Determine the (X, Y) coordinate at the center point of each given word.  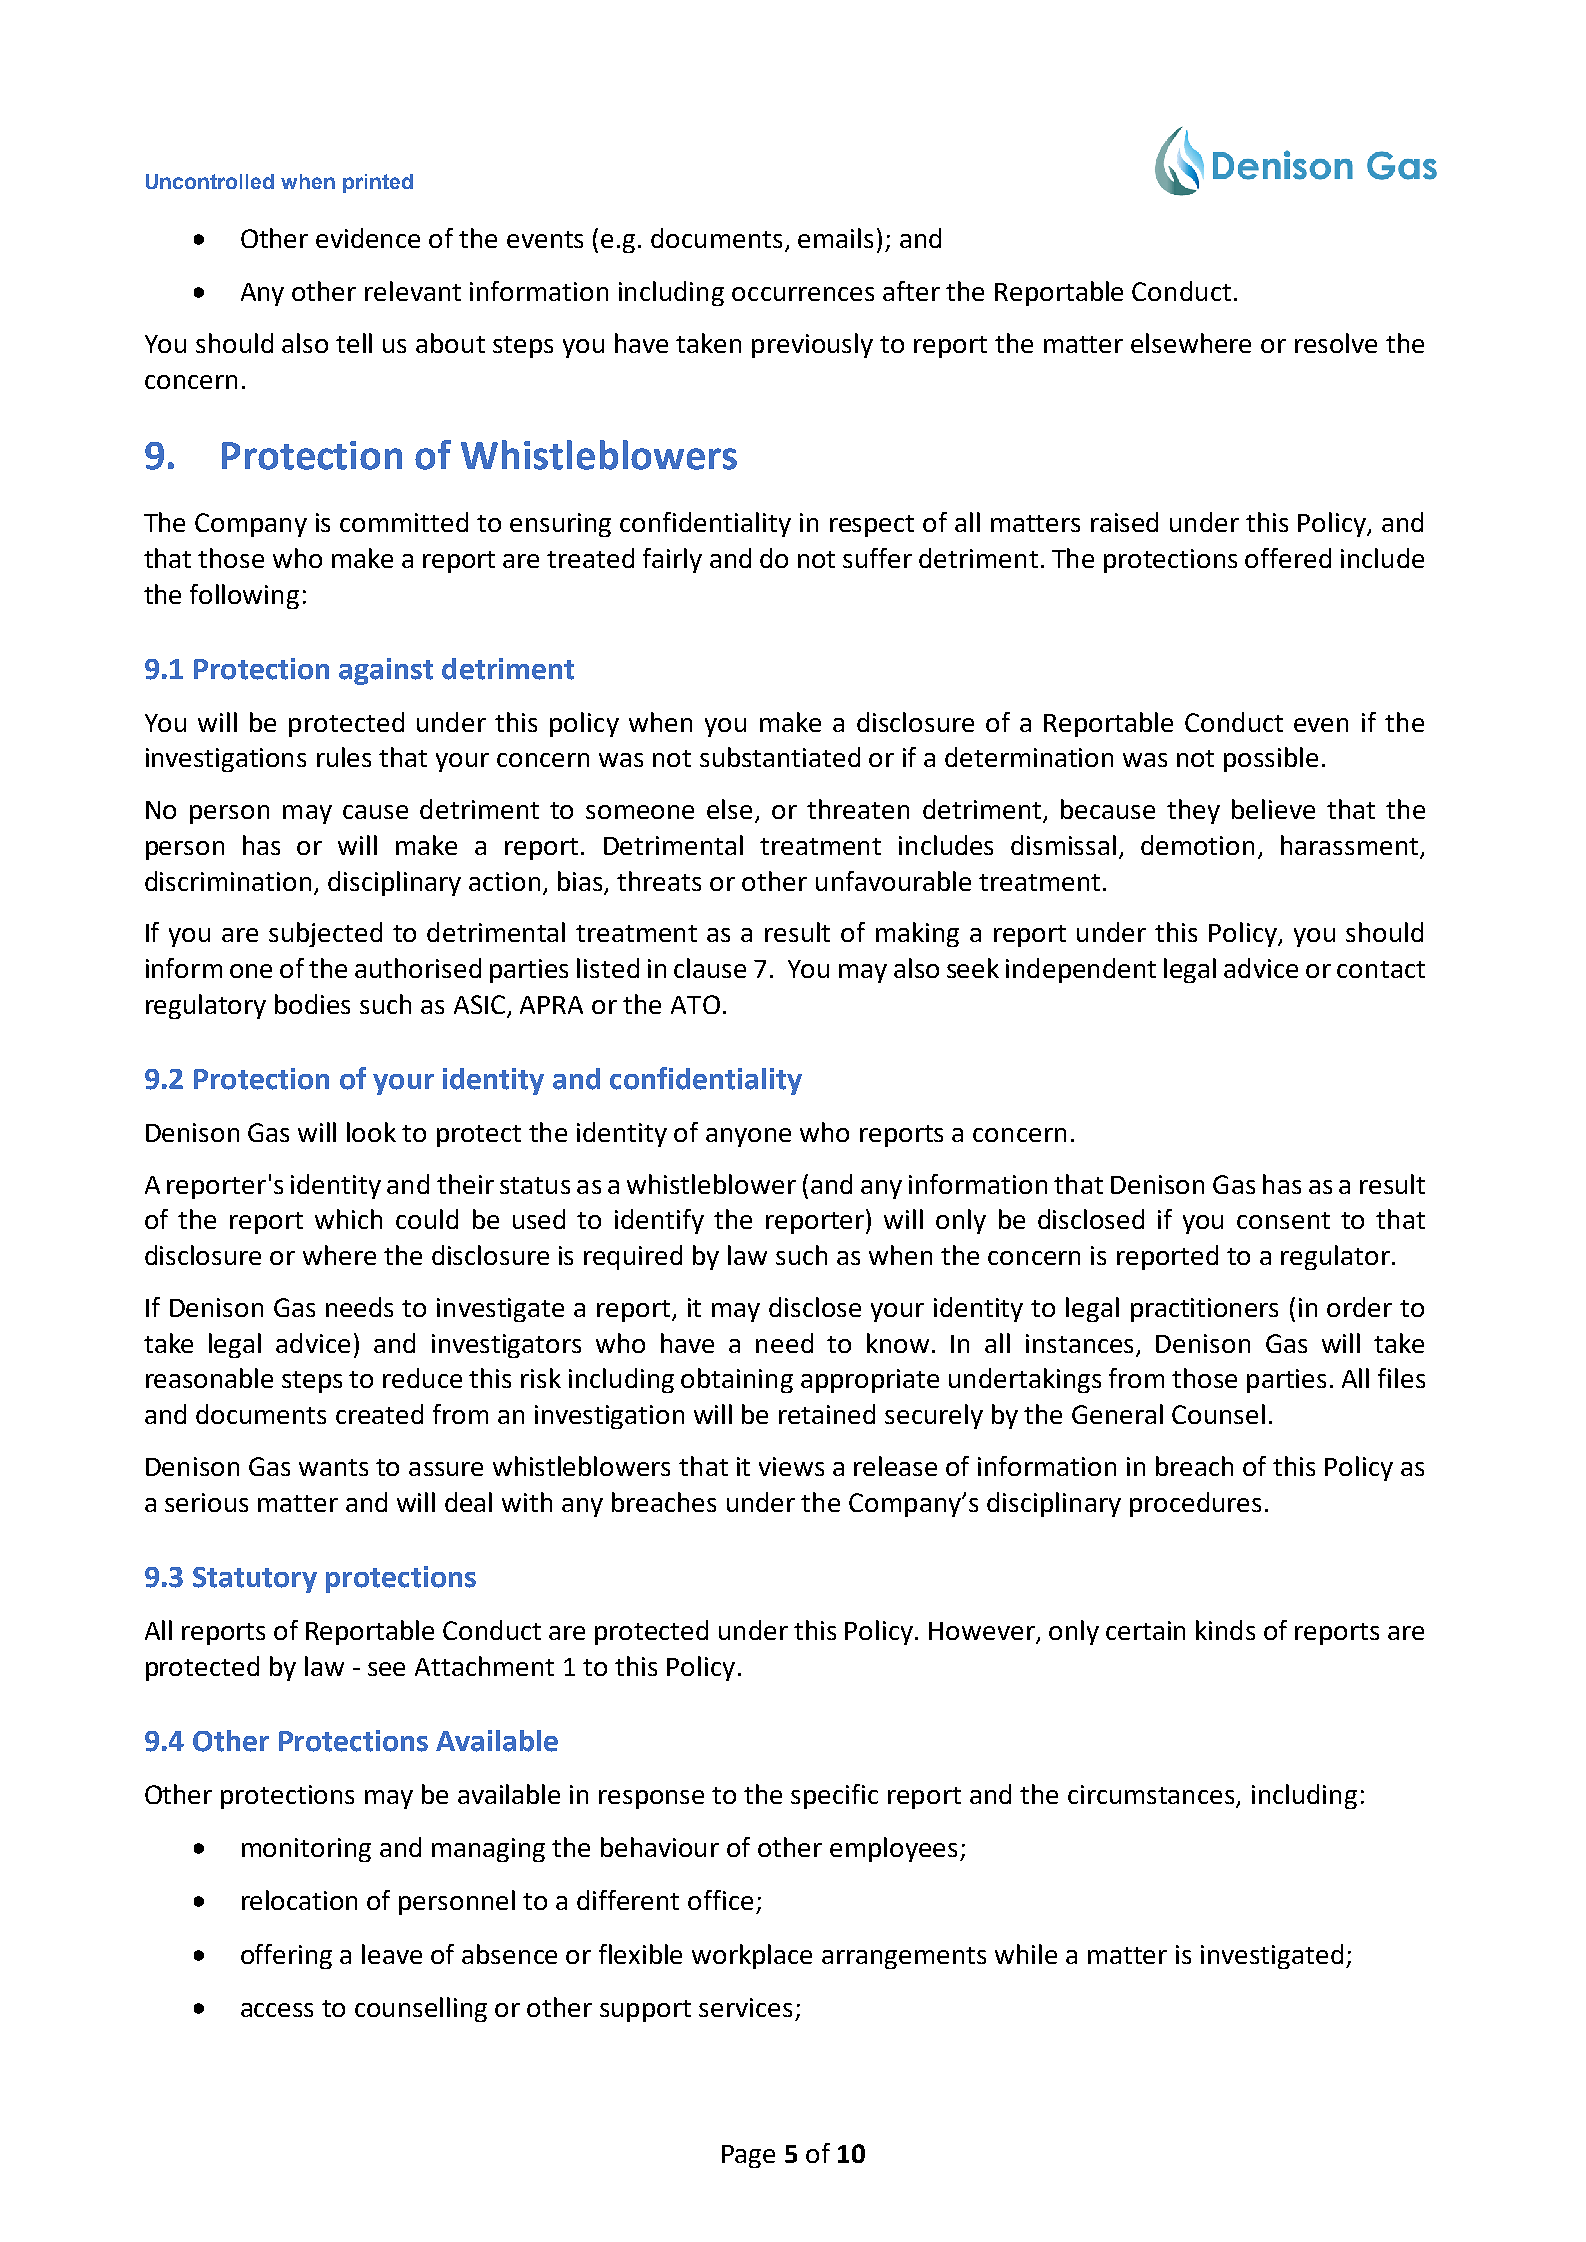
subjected (325, 934)
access (277, 2010)
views (791, 1466)
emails (835, 238)
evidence (368, 238)
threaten (858, 809)
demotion (1197, 845)
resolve (1336, 343)
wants (333, 1467)
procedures (1195, 1504)
